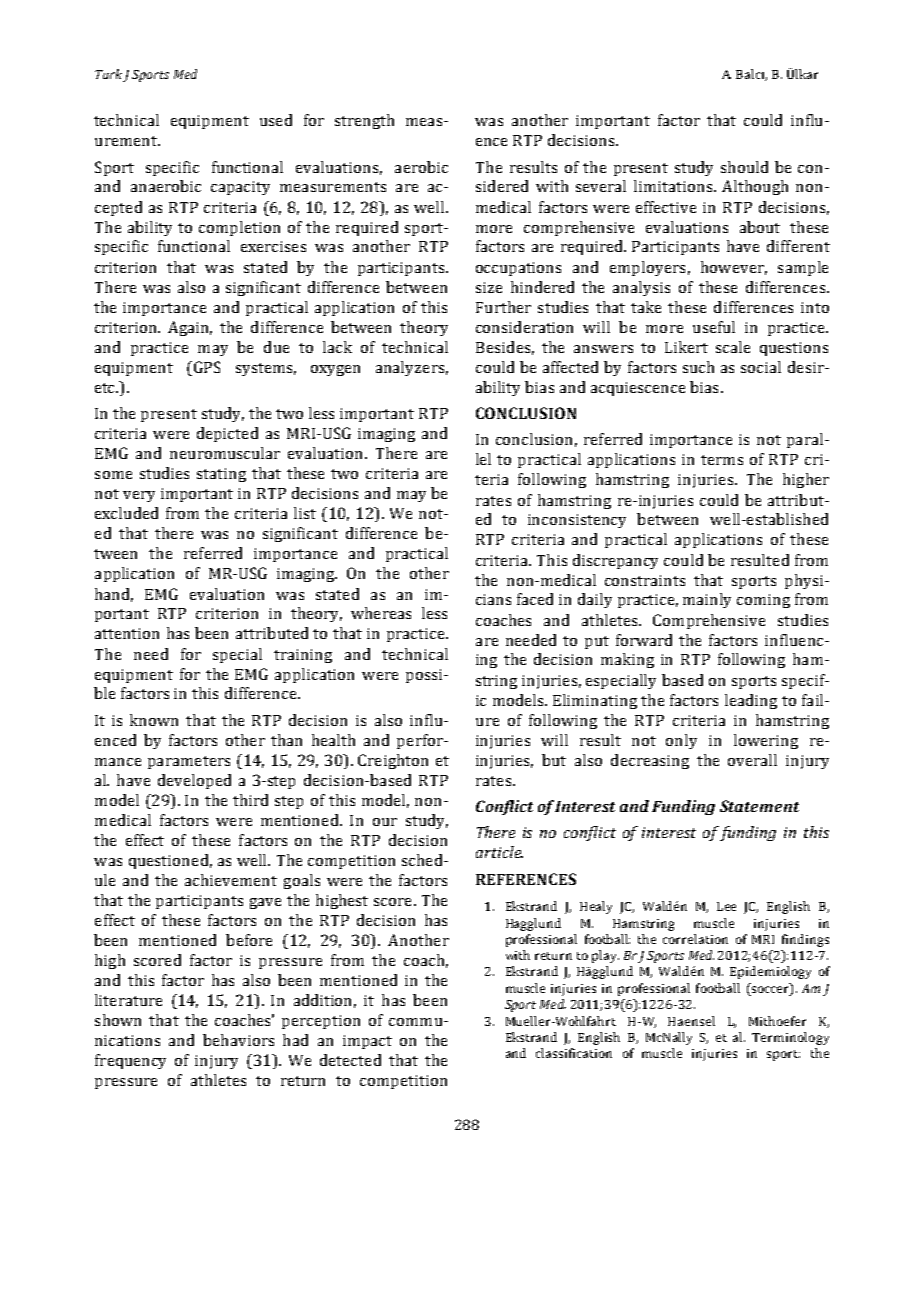  I want to click on scale, so click(733, 347).
